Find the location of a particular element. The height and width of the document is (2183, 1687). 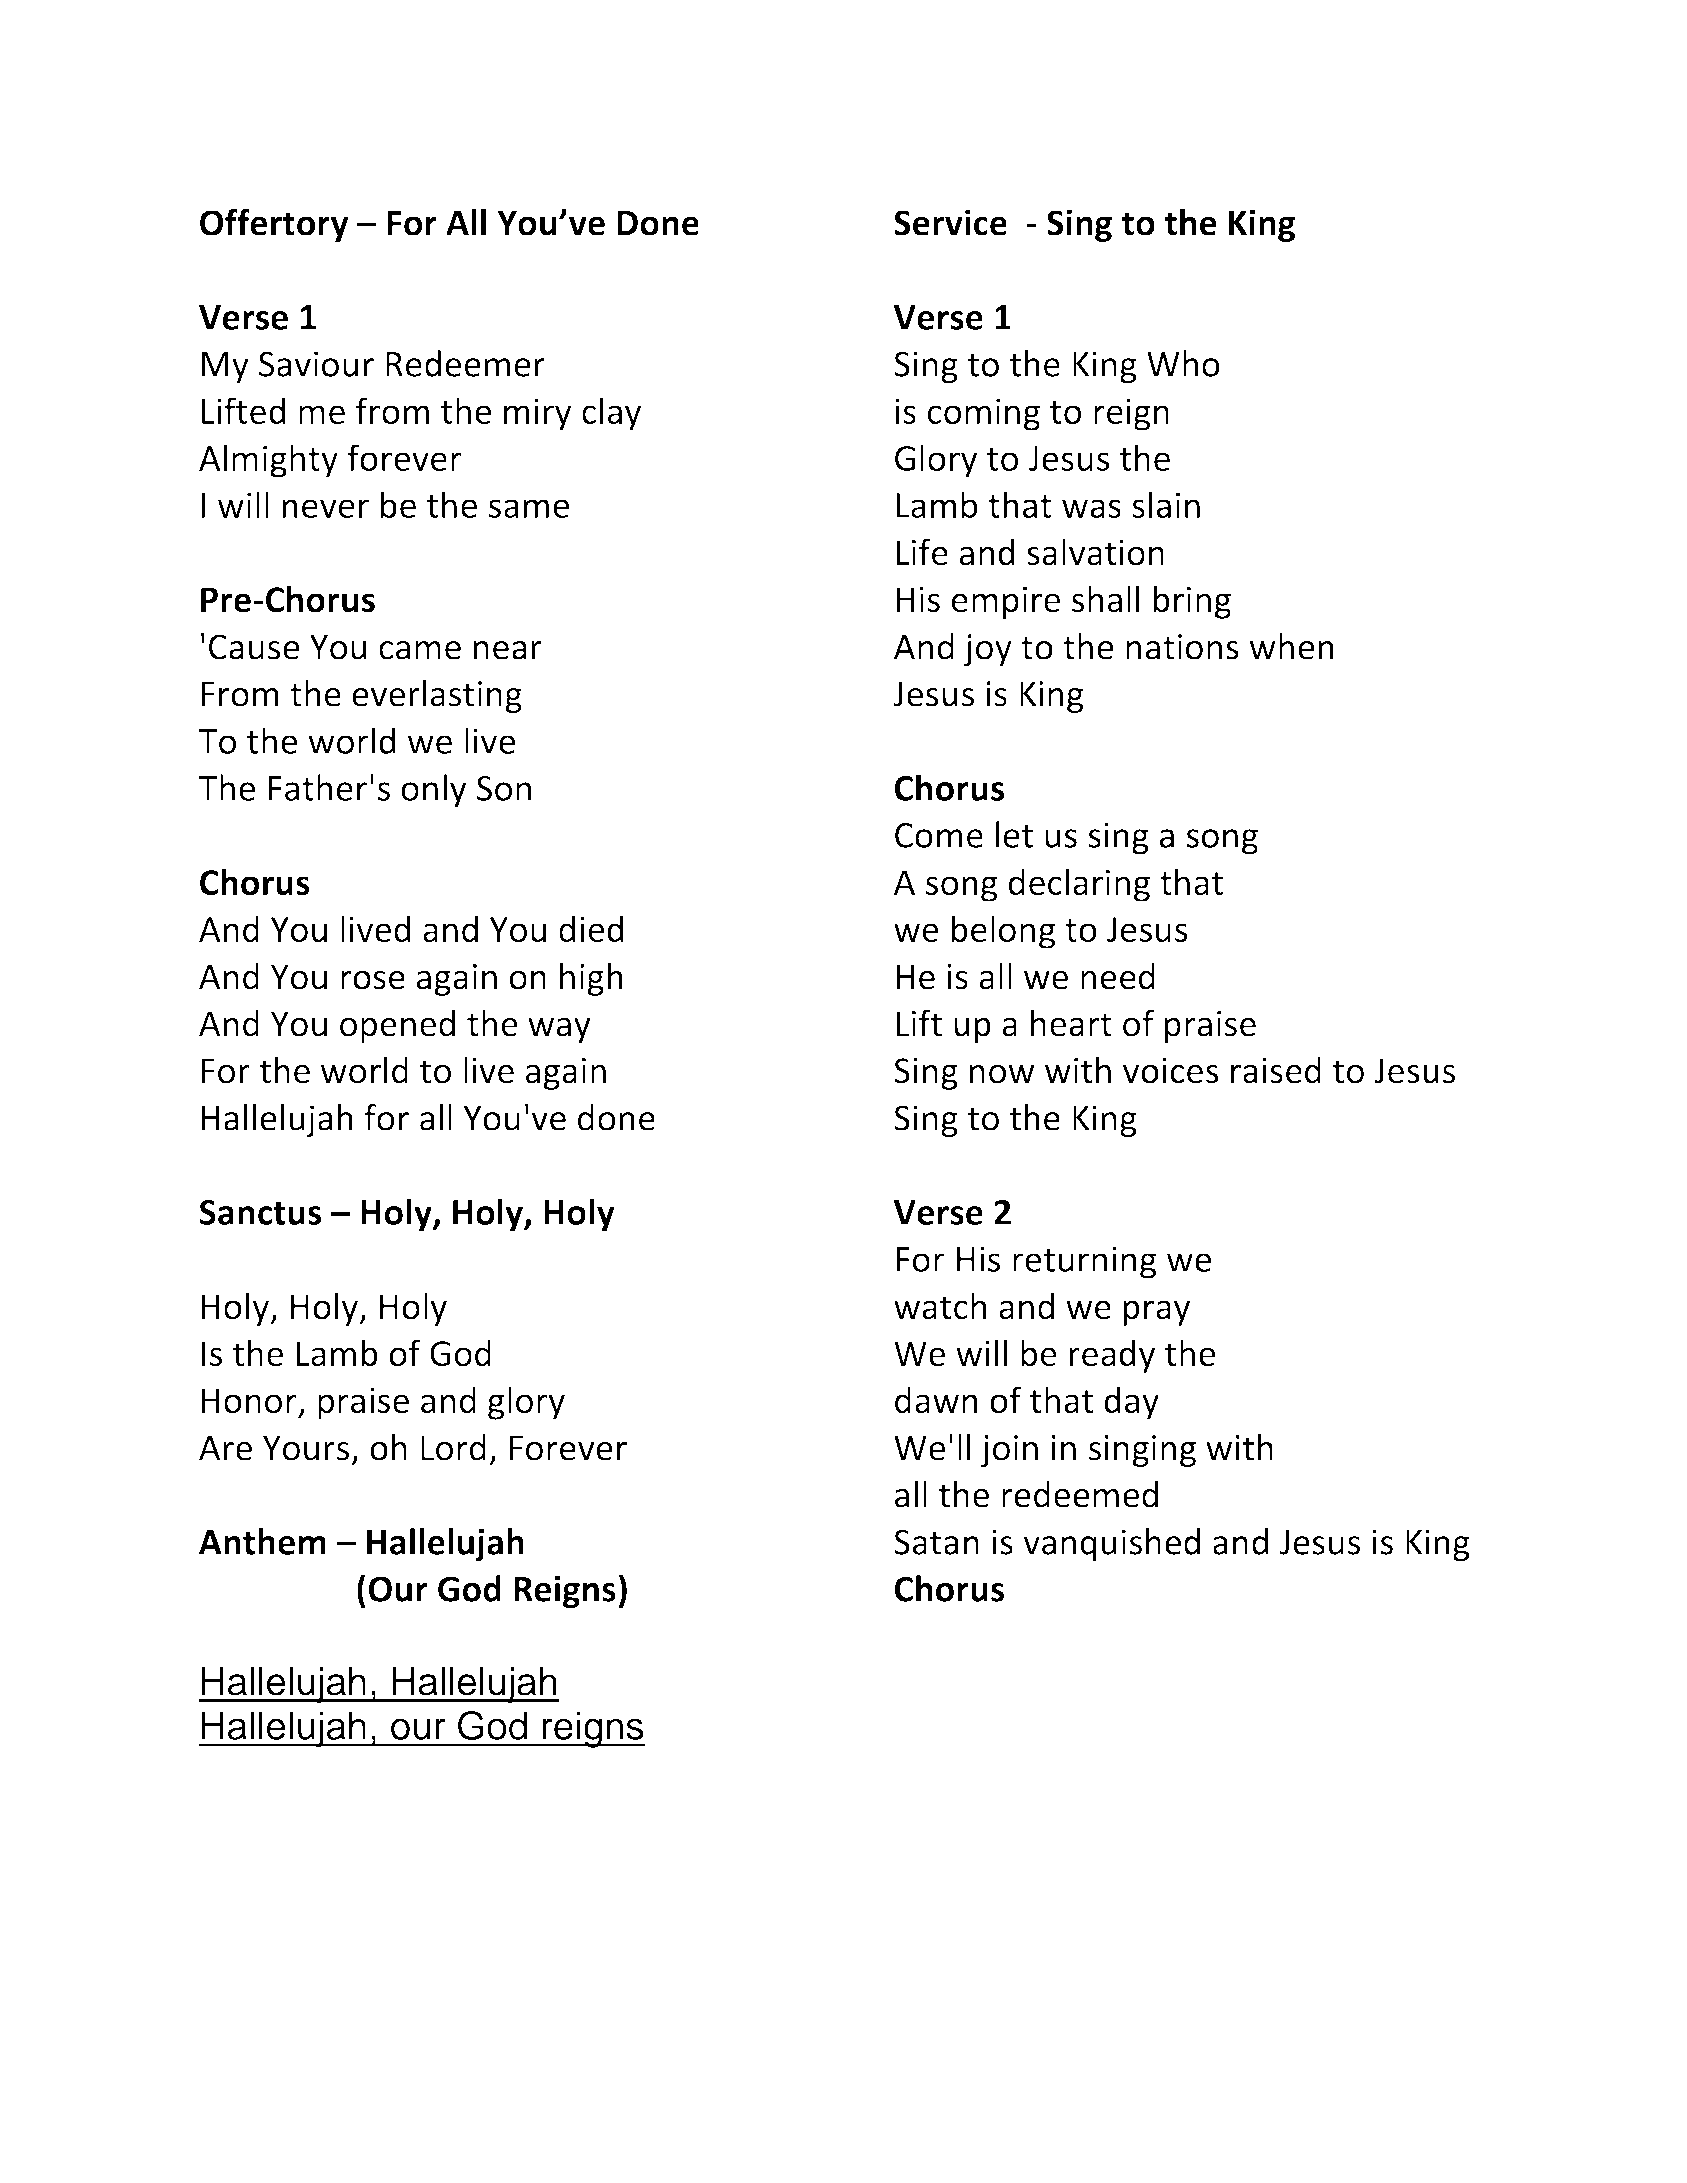

died is located at coordinates (591, 928).
